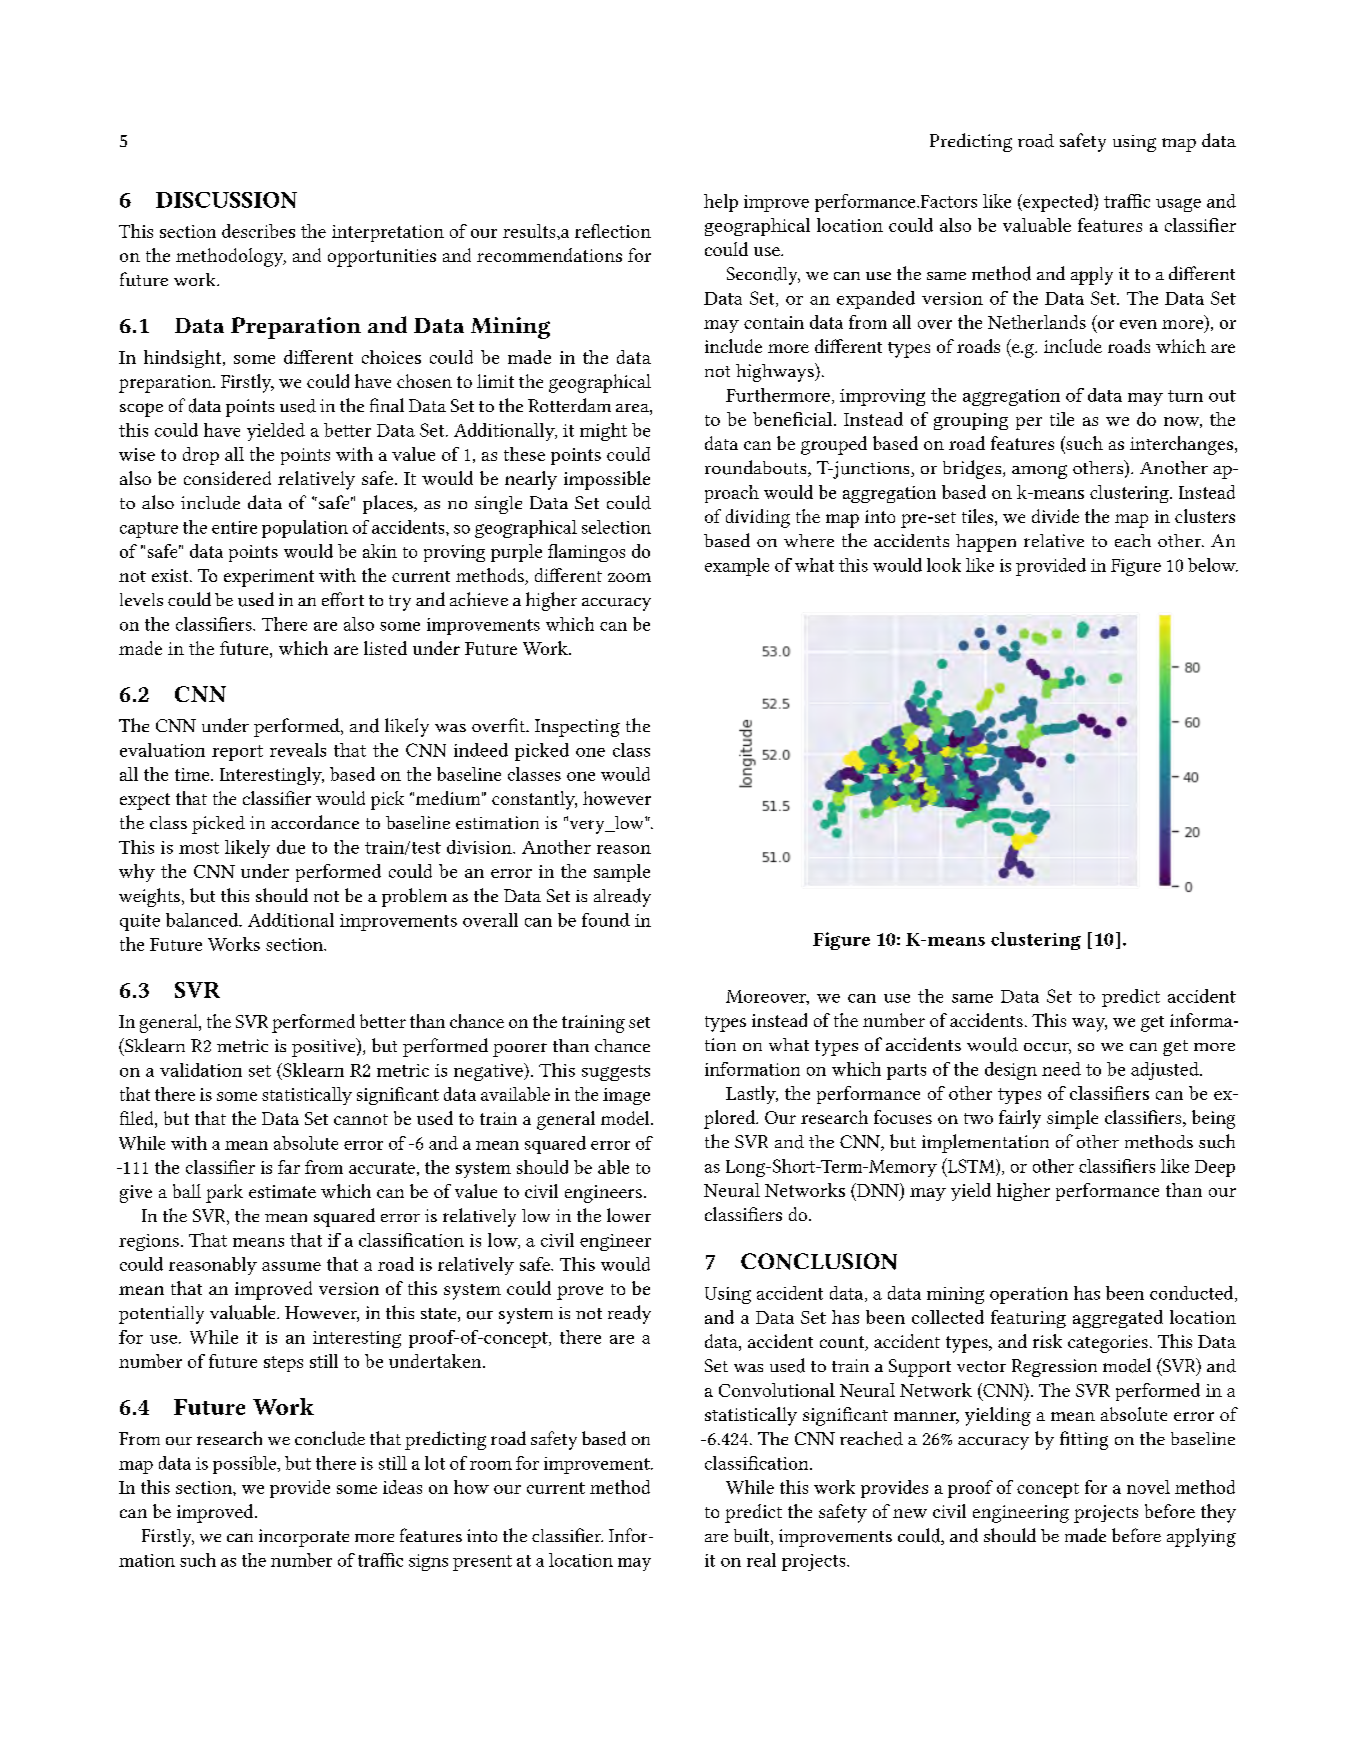 The image size is (1355, 1754). I want to click on help, so click(721, 203).
